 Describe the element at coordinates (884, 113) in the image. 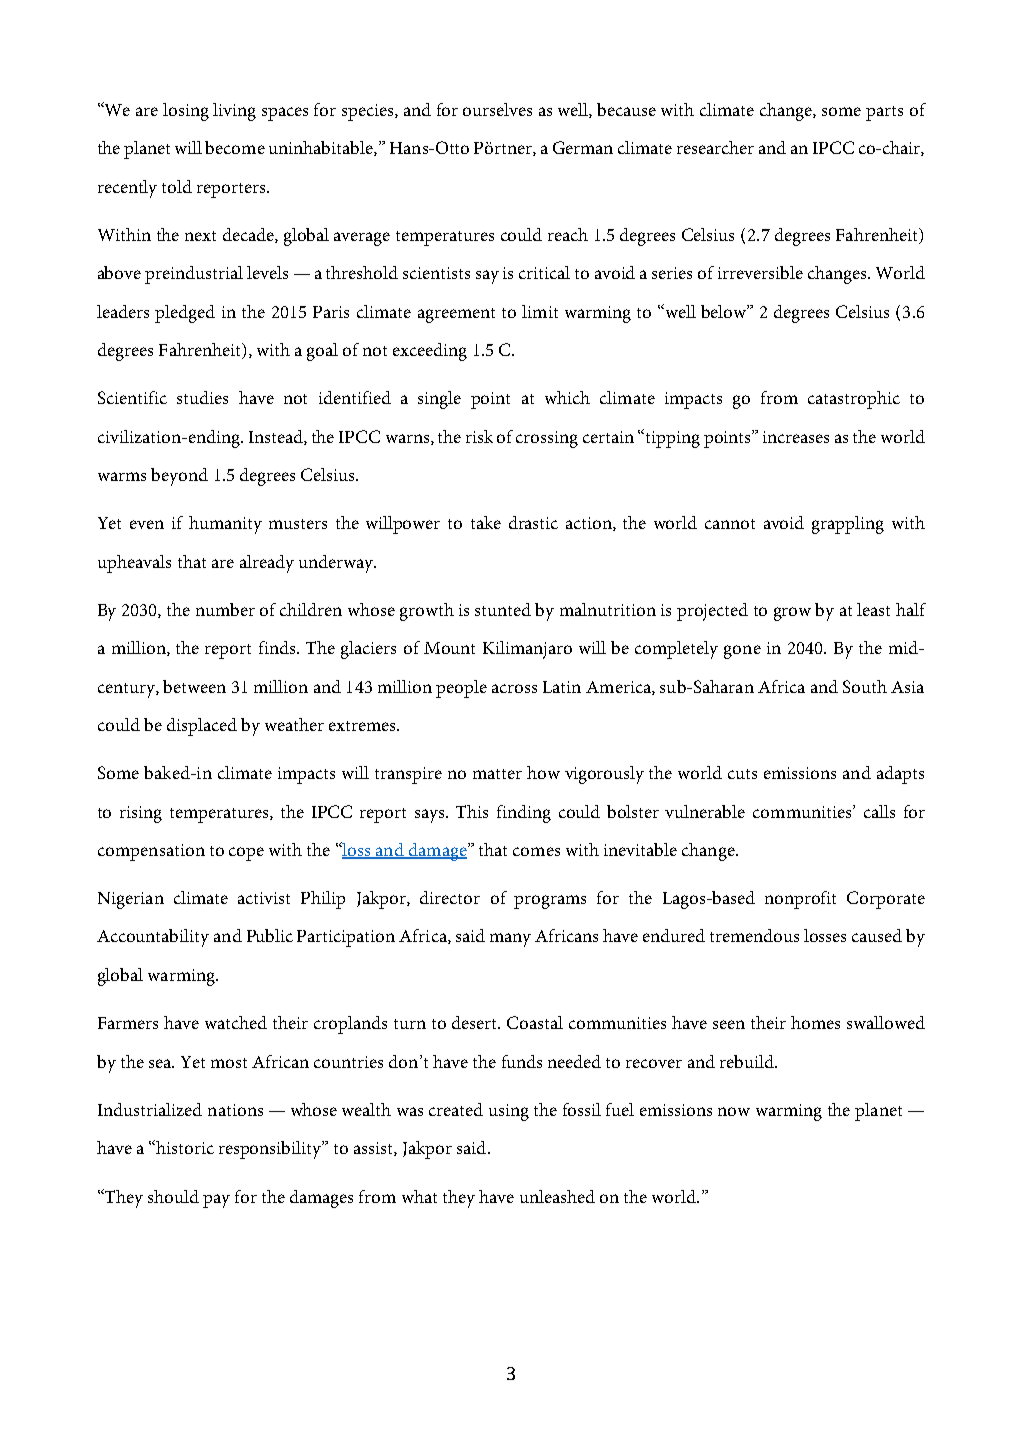

I see `parts` at that location.
